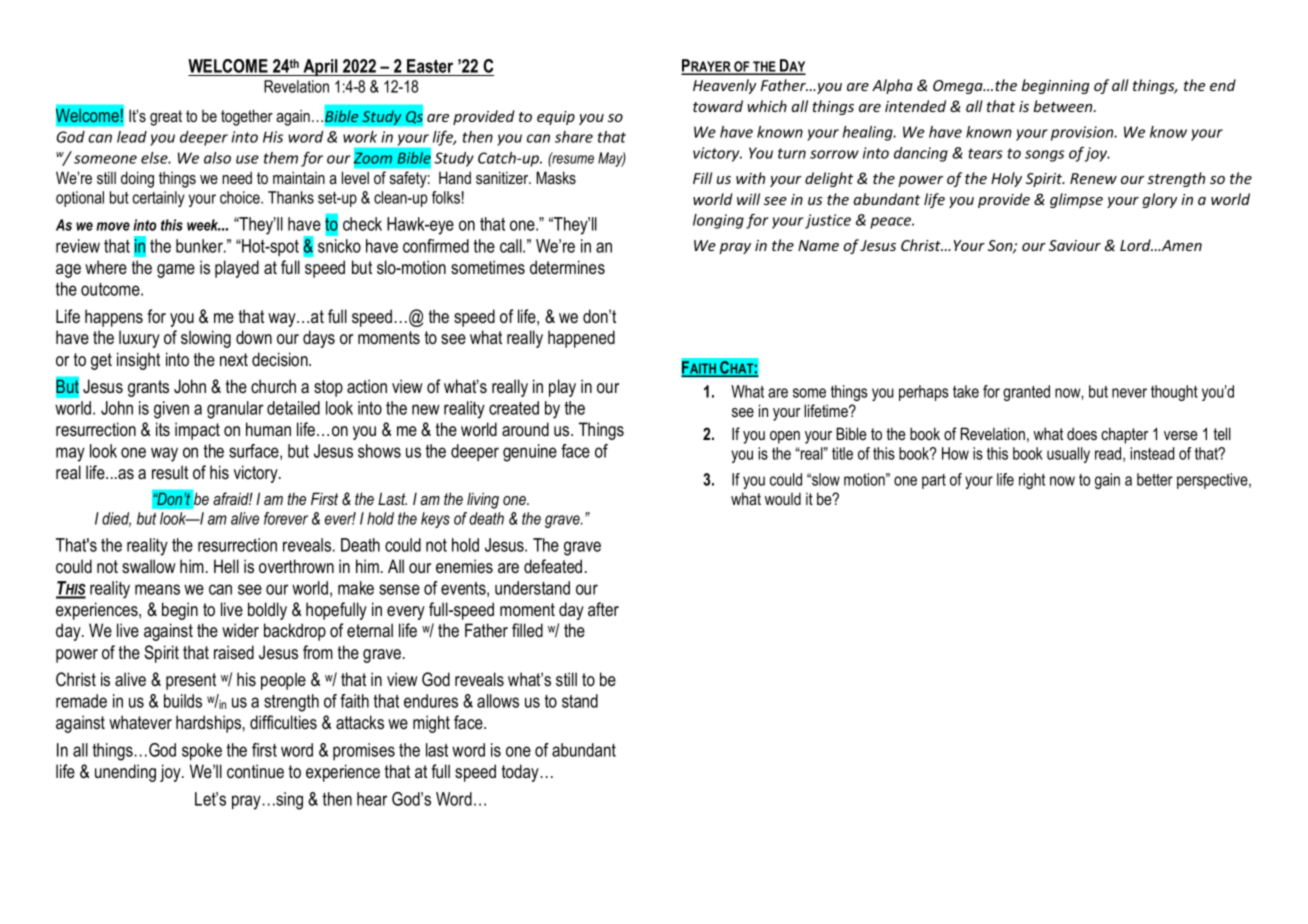 Image resolution: width=1308 pixels, height=924 pixels. Describe the element at coordinates (255, 771) in the screenshot. I see `continue` at that location.
